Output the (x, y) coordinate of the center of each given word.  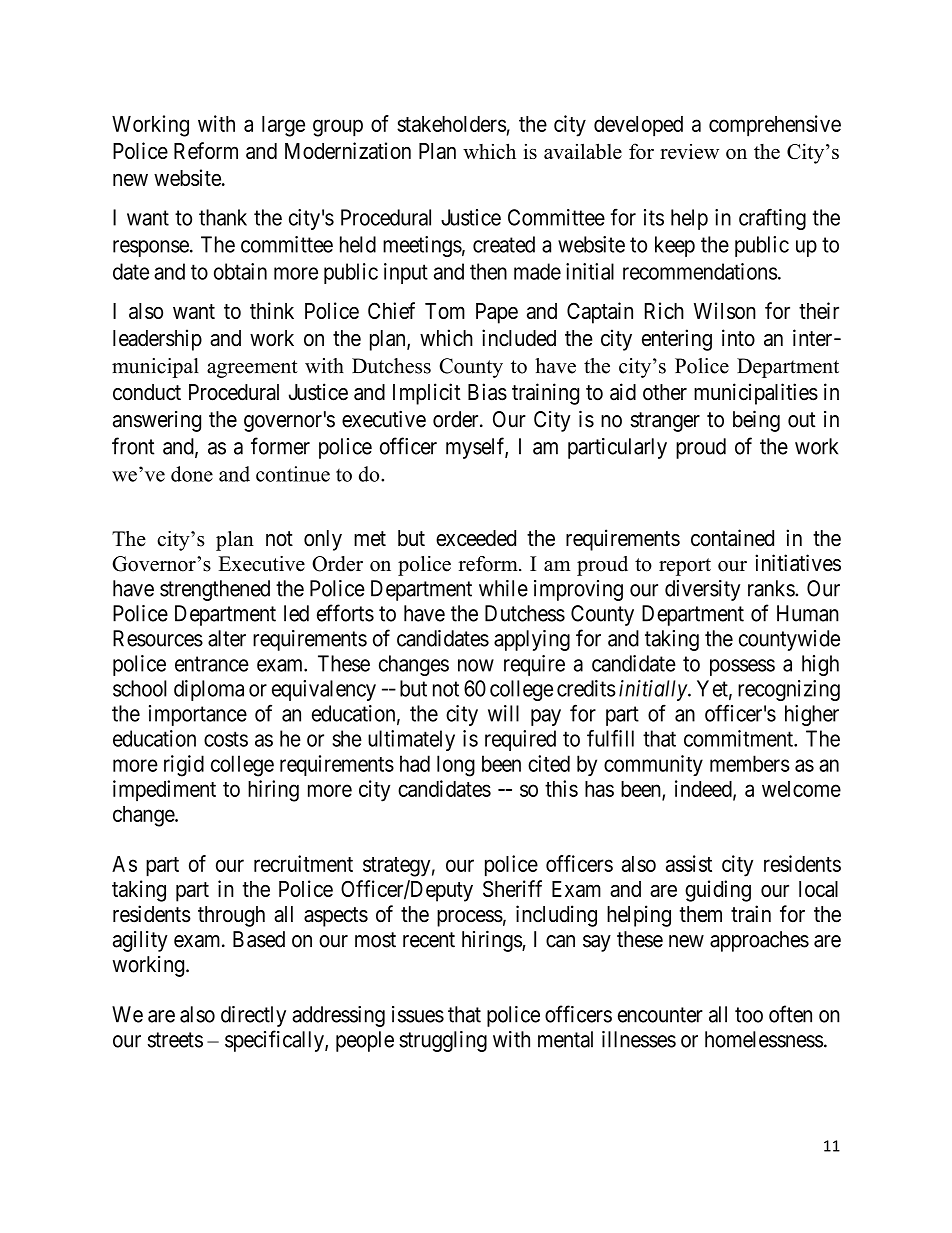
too (749, 1015)
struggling (443, 1041)
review (689, 151)
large (283, 126)
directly (253, 1016)
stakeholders (451, 124)
